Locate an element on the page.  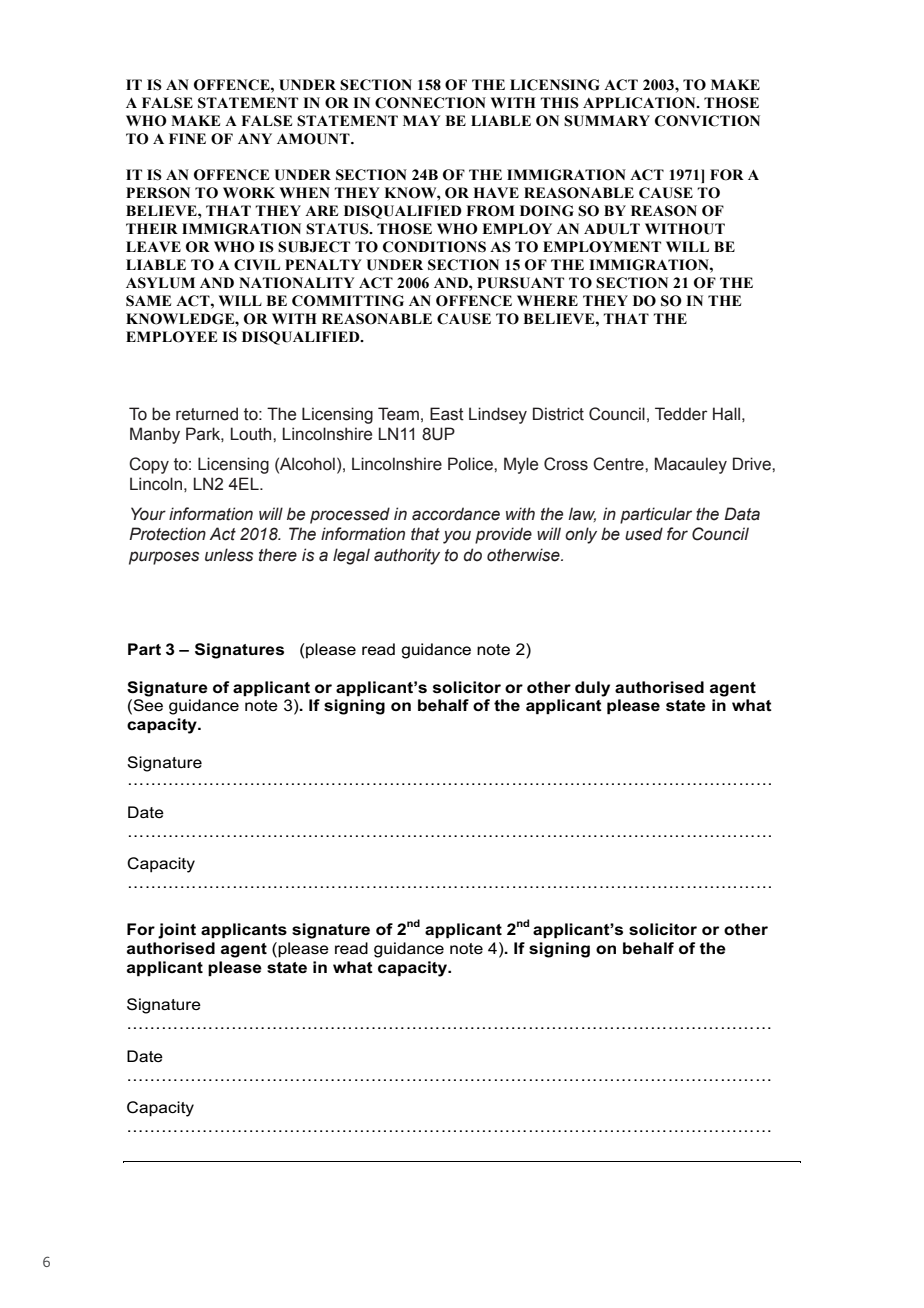
Police is located at coordinates (471, 464).
